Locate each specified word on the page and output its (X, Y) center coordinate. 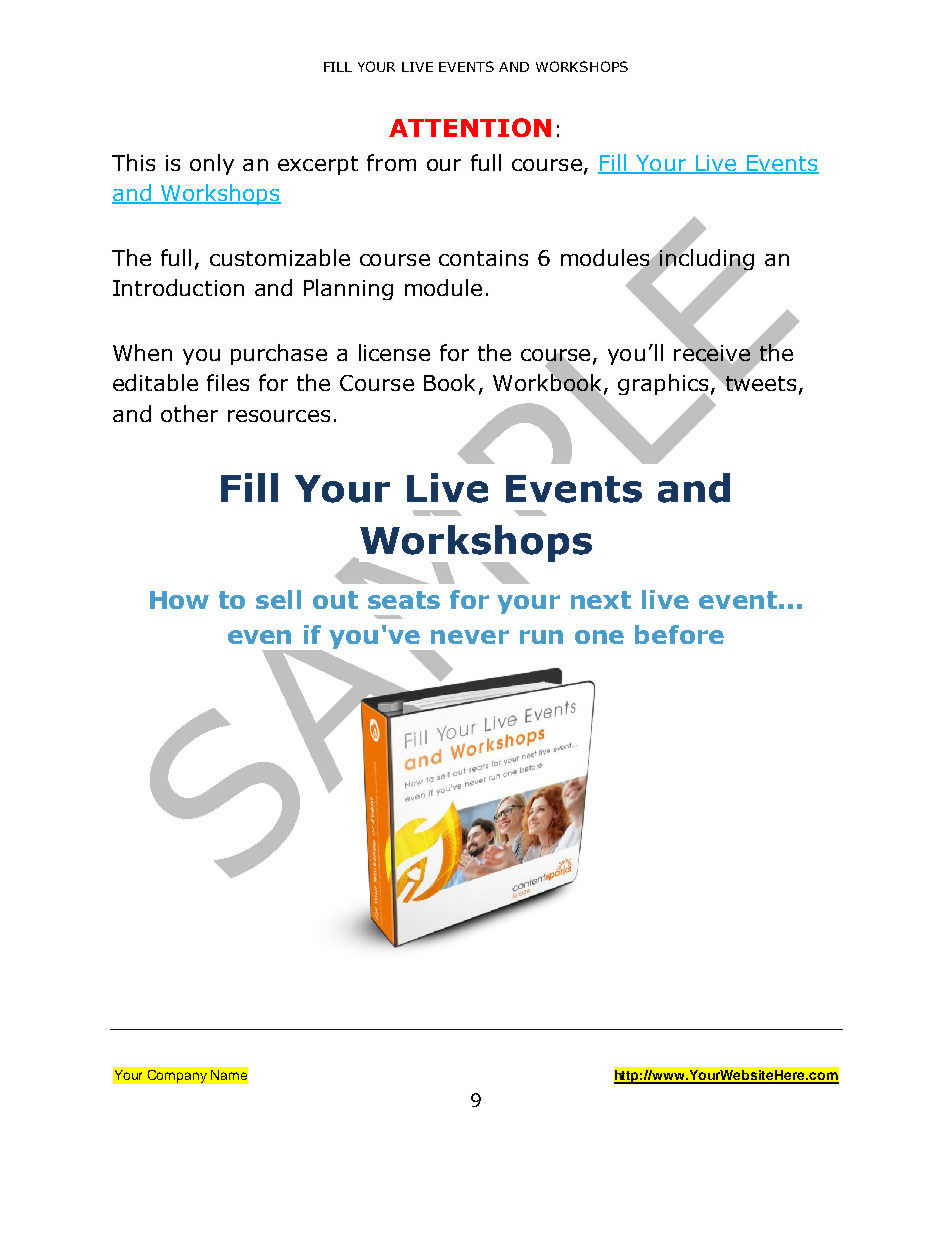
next (601, 600)
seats (404, 600)
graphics (663, 386)
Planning (348, 289)
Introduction (178, 287)
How (179, 600)
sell (278, 599)
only (212, 164)
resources (279, 416)
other (189, 413)
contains (483, 258)
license (394, 352)
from (391, 162)
